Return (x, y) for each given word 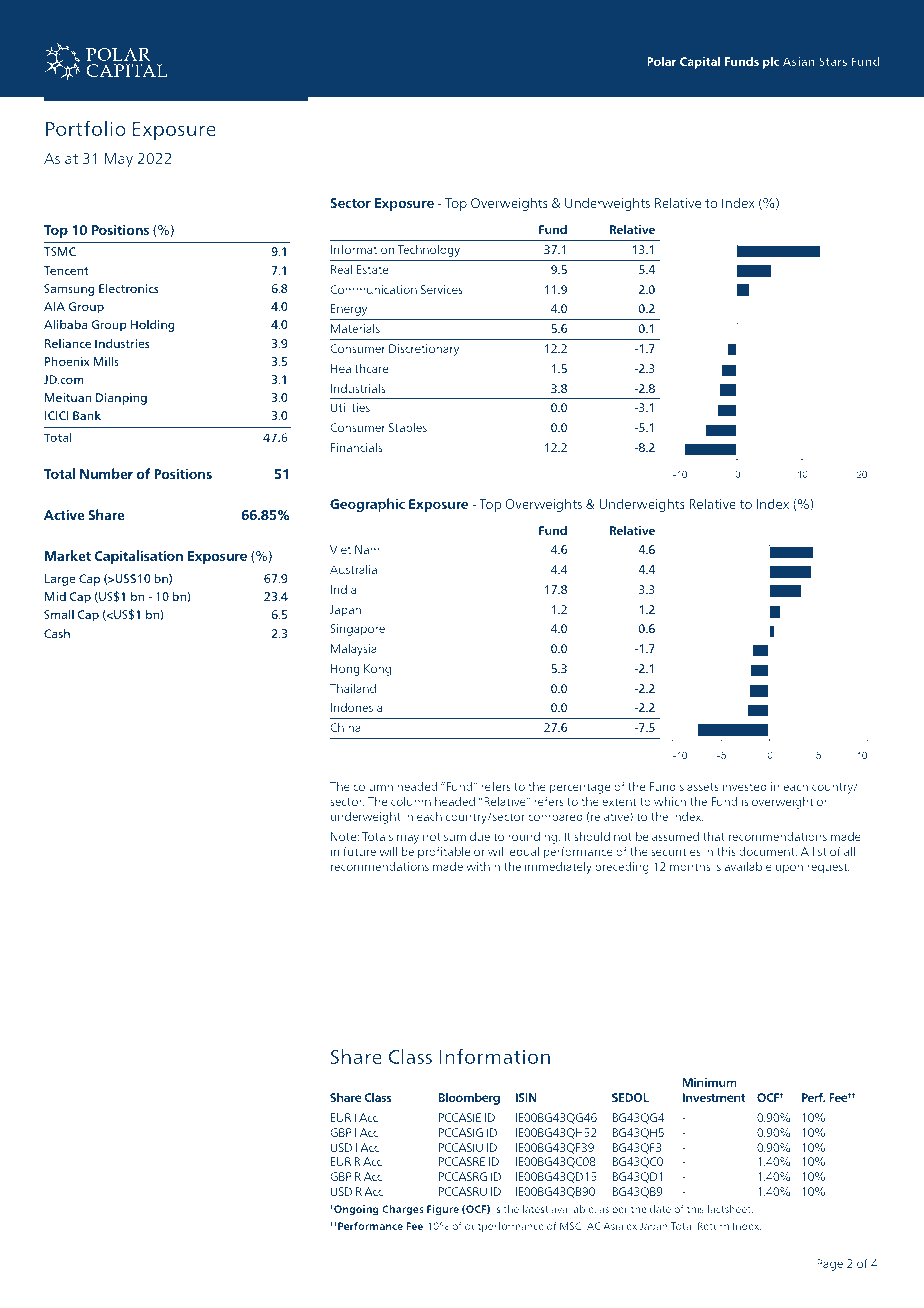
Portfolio (86, 128)
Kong (377, 670)
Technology (429, 251)
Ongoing (355, 1210)
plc (771, 62)
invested (745, 786)
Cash (57, 633)
